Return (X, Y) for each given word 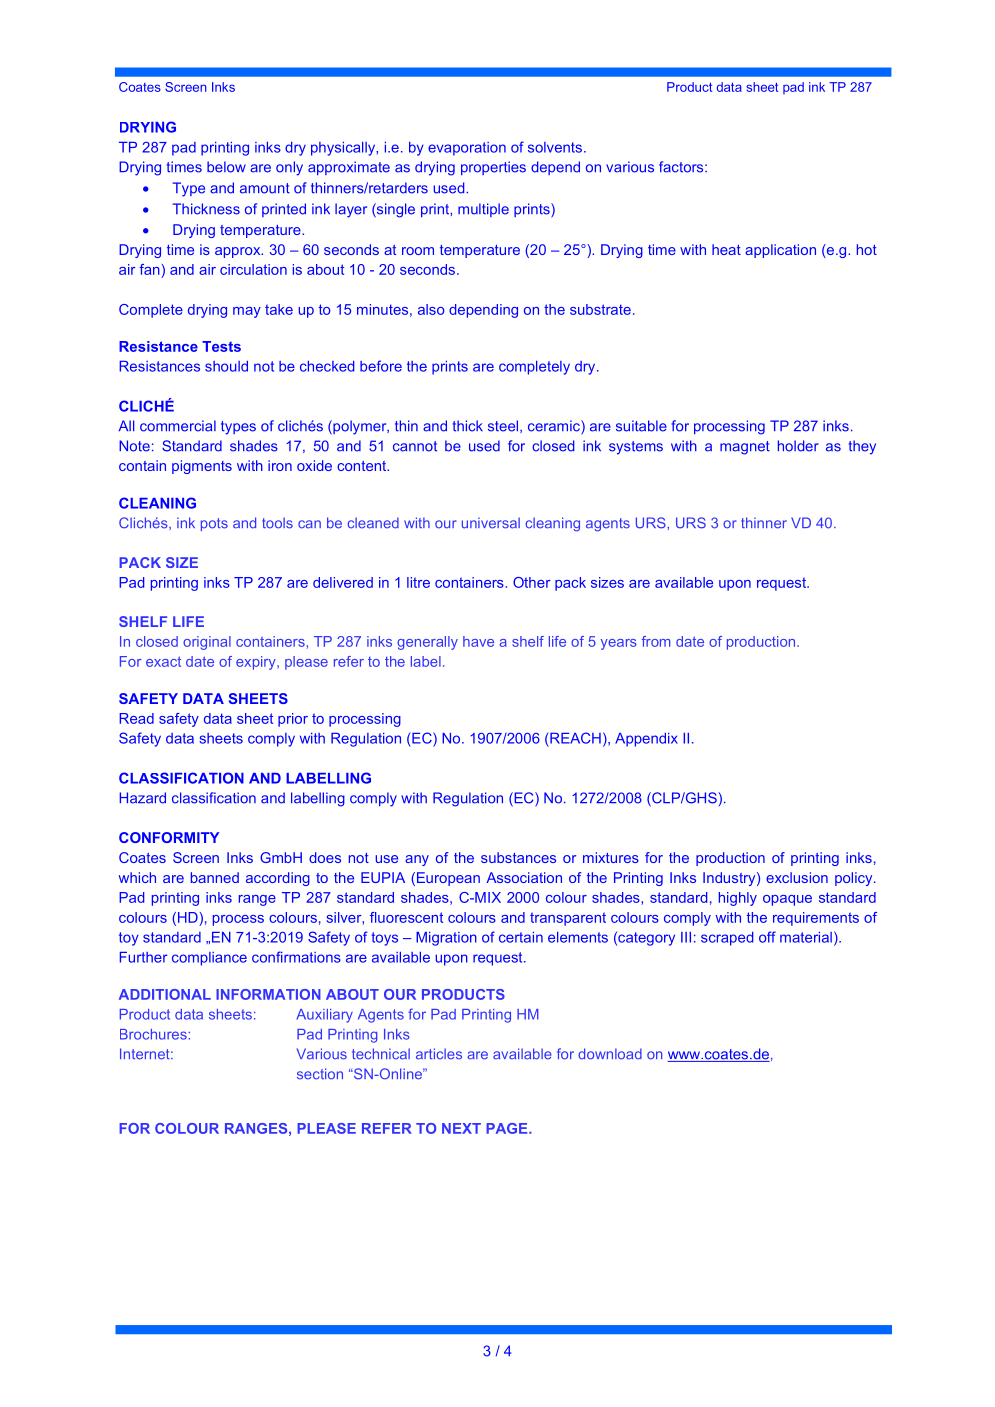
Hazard (142, 798)
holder (798, 446)
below (226, 167)
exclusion (797, 877)
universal (491, 523)
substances (518, 857)
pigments (202, 467)
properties (493, 168)
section (320, 1074)
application (780, 251)
